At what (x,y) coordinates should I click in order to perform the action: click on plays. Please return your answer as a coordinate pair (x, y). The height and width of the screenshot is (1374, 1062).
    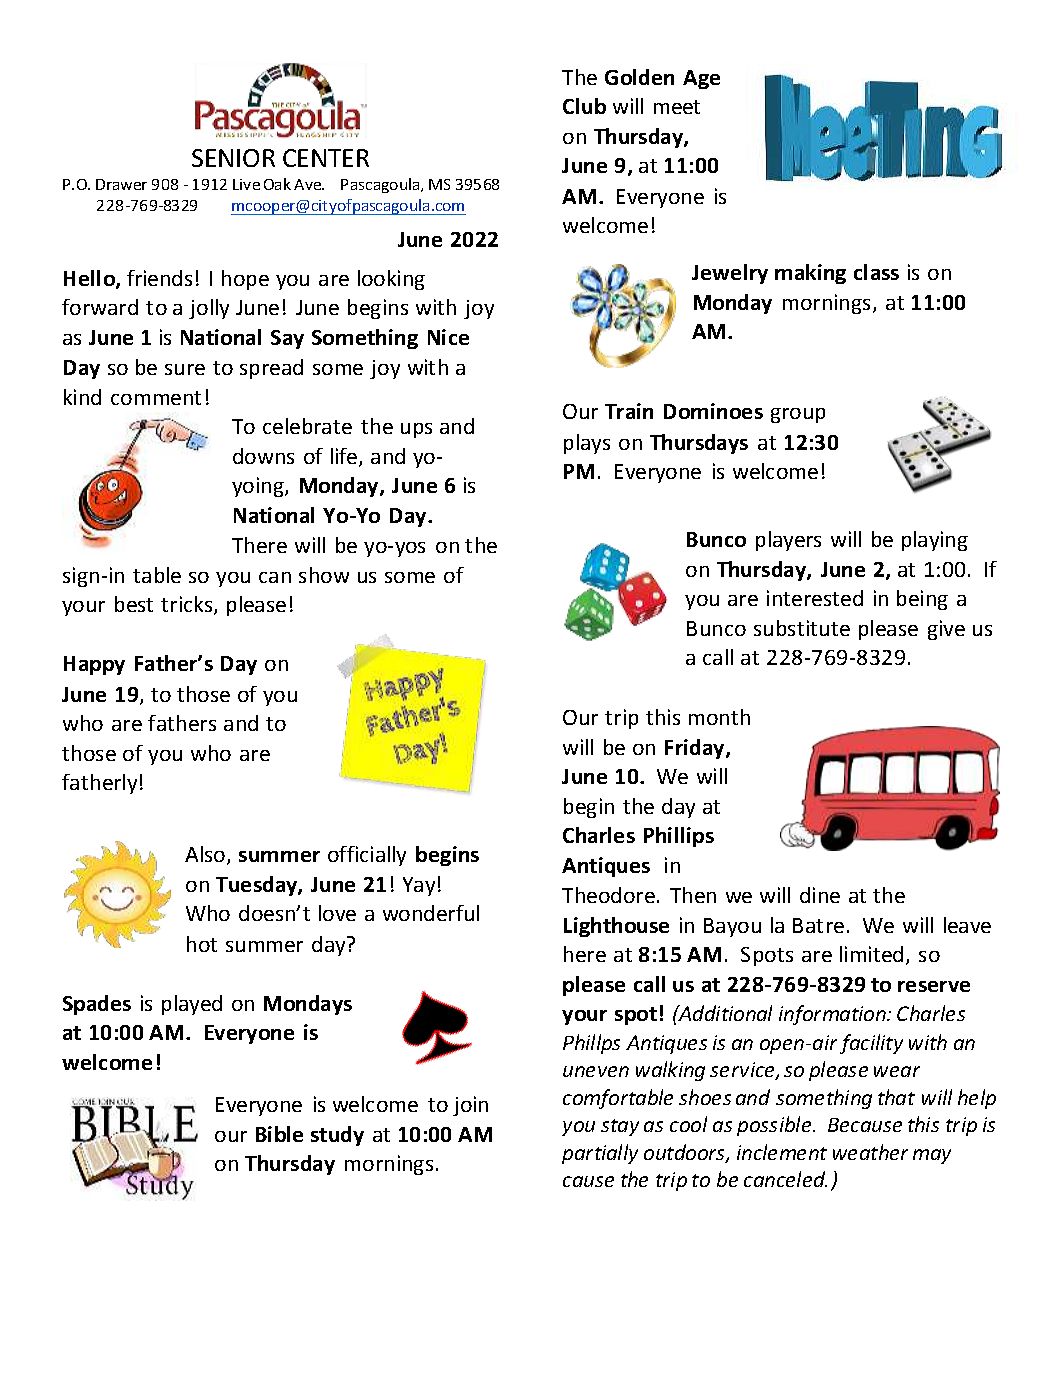
    Looking at the image, I should click on (587, 444).
